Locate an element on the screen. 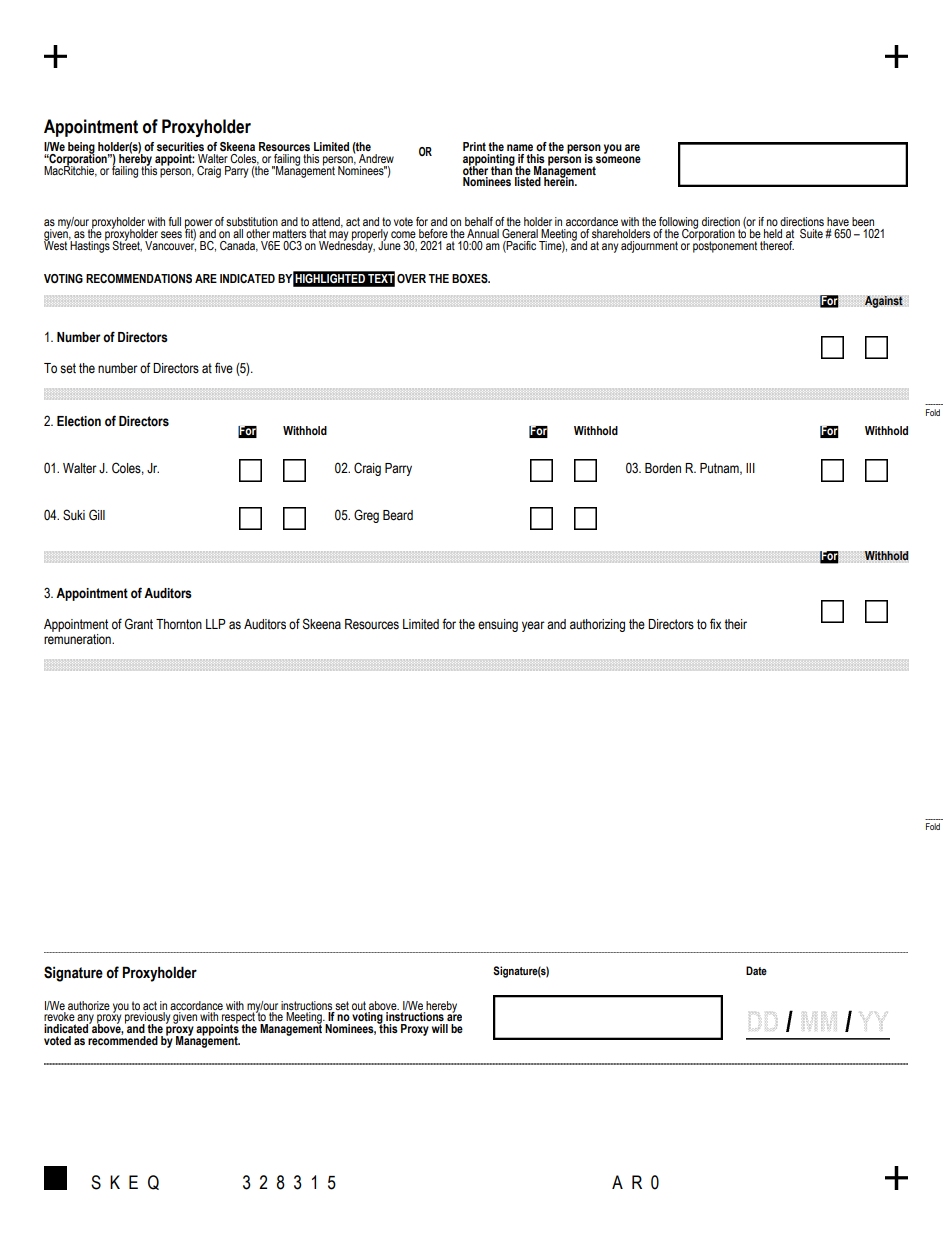 This screenshot has height=1233, width=952. remuneration is located at coordinates (78, 639).
